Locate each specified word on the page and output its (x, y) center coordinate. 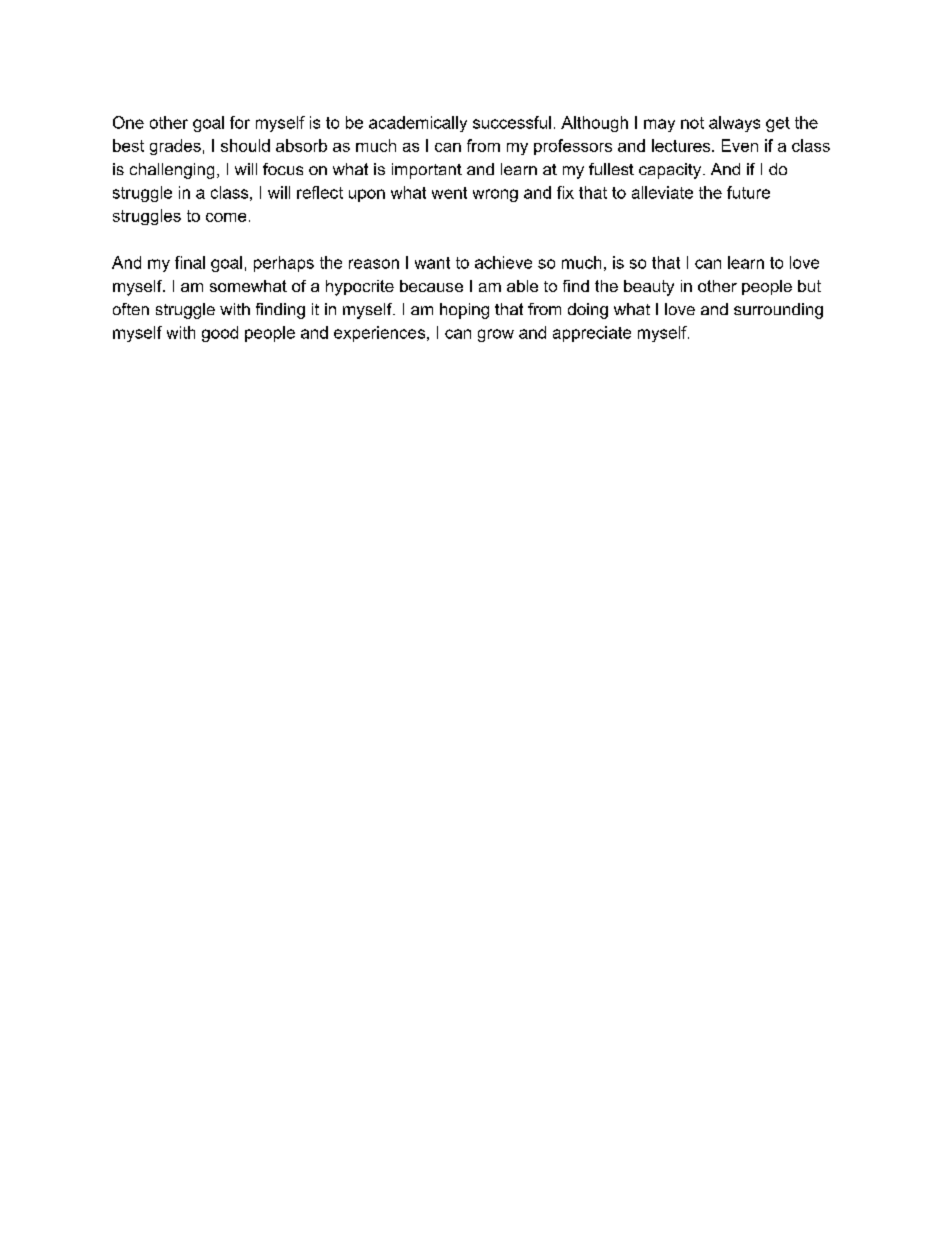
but (809, 286)
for (240, 122)
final (190, 262)
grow (496, 335)
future (748, 192)
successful (512, 122)
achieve (503, 262)
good (220, 334)
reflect (320, 192)
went (449, 193)
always (734, 124)
